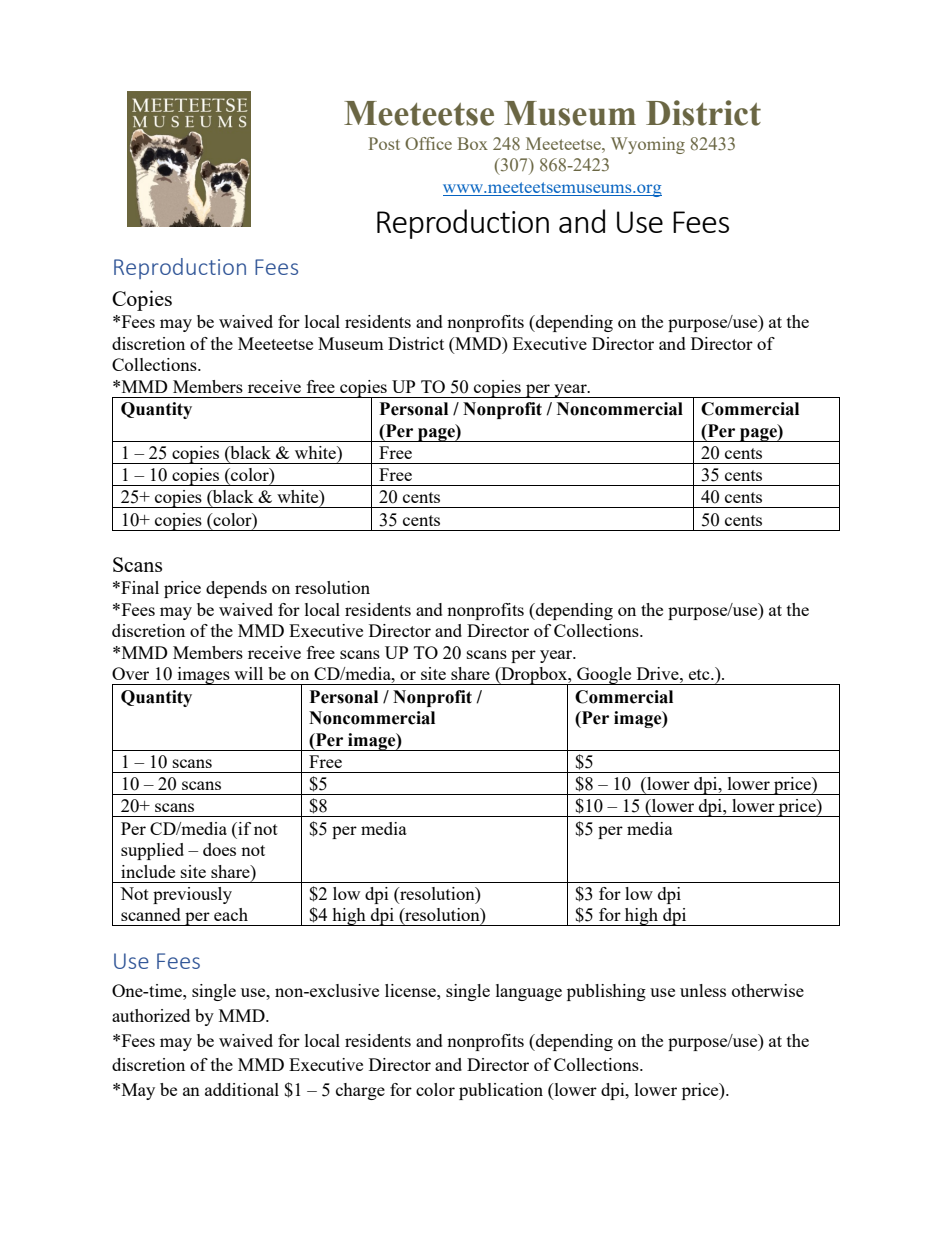 This image has width=952, height=1233. Describe the element at coordinates (501, 1091) in the image. I see `publication` at that location.
